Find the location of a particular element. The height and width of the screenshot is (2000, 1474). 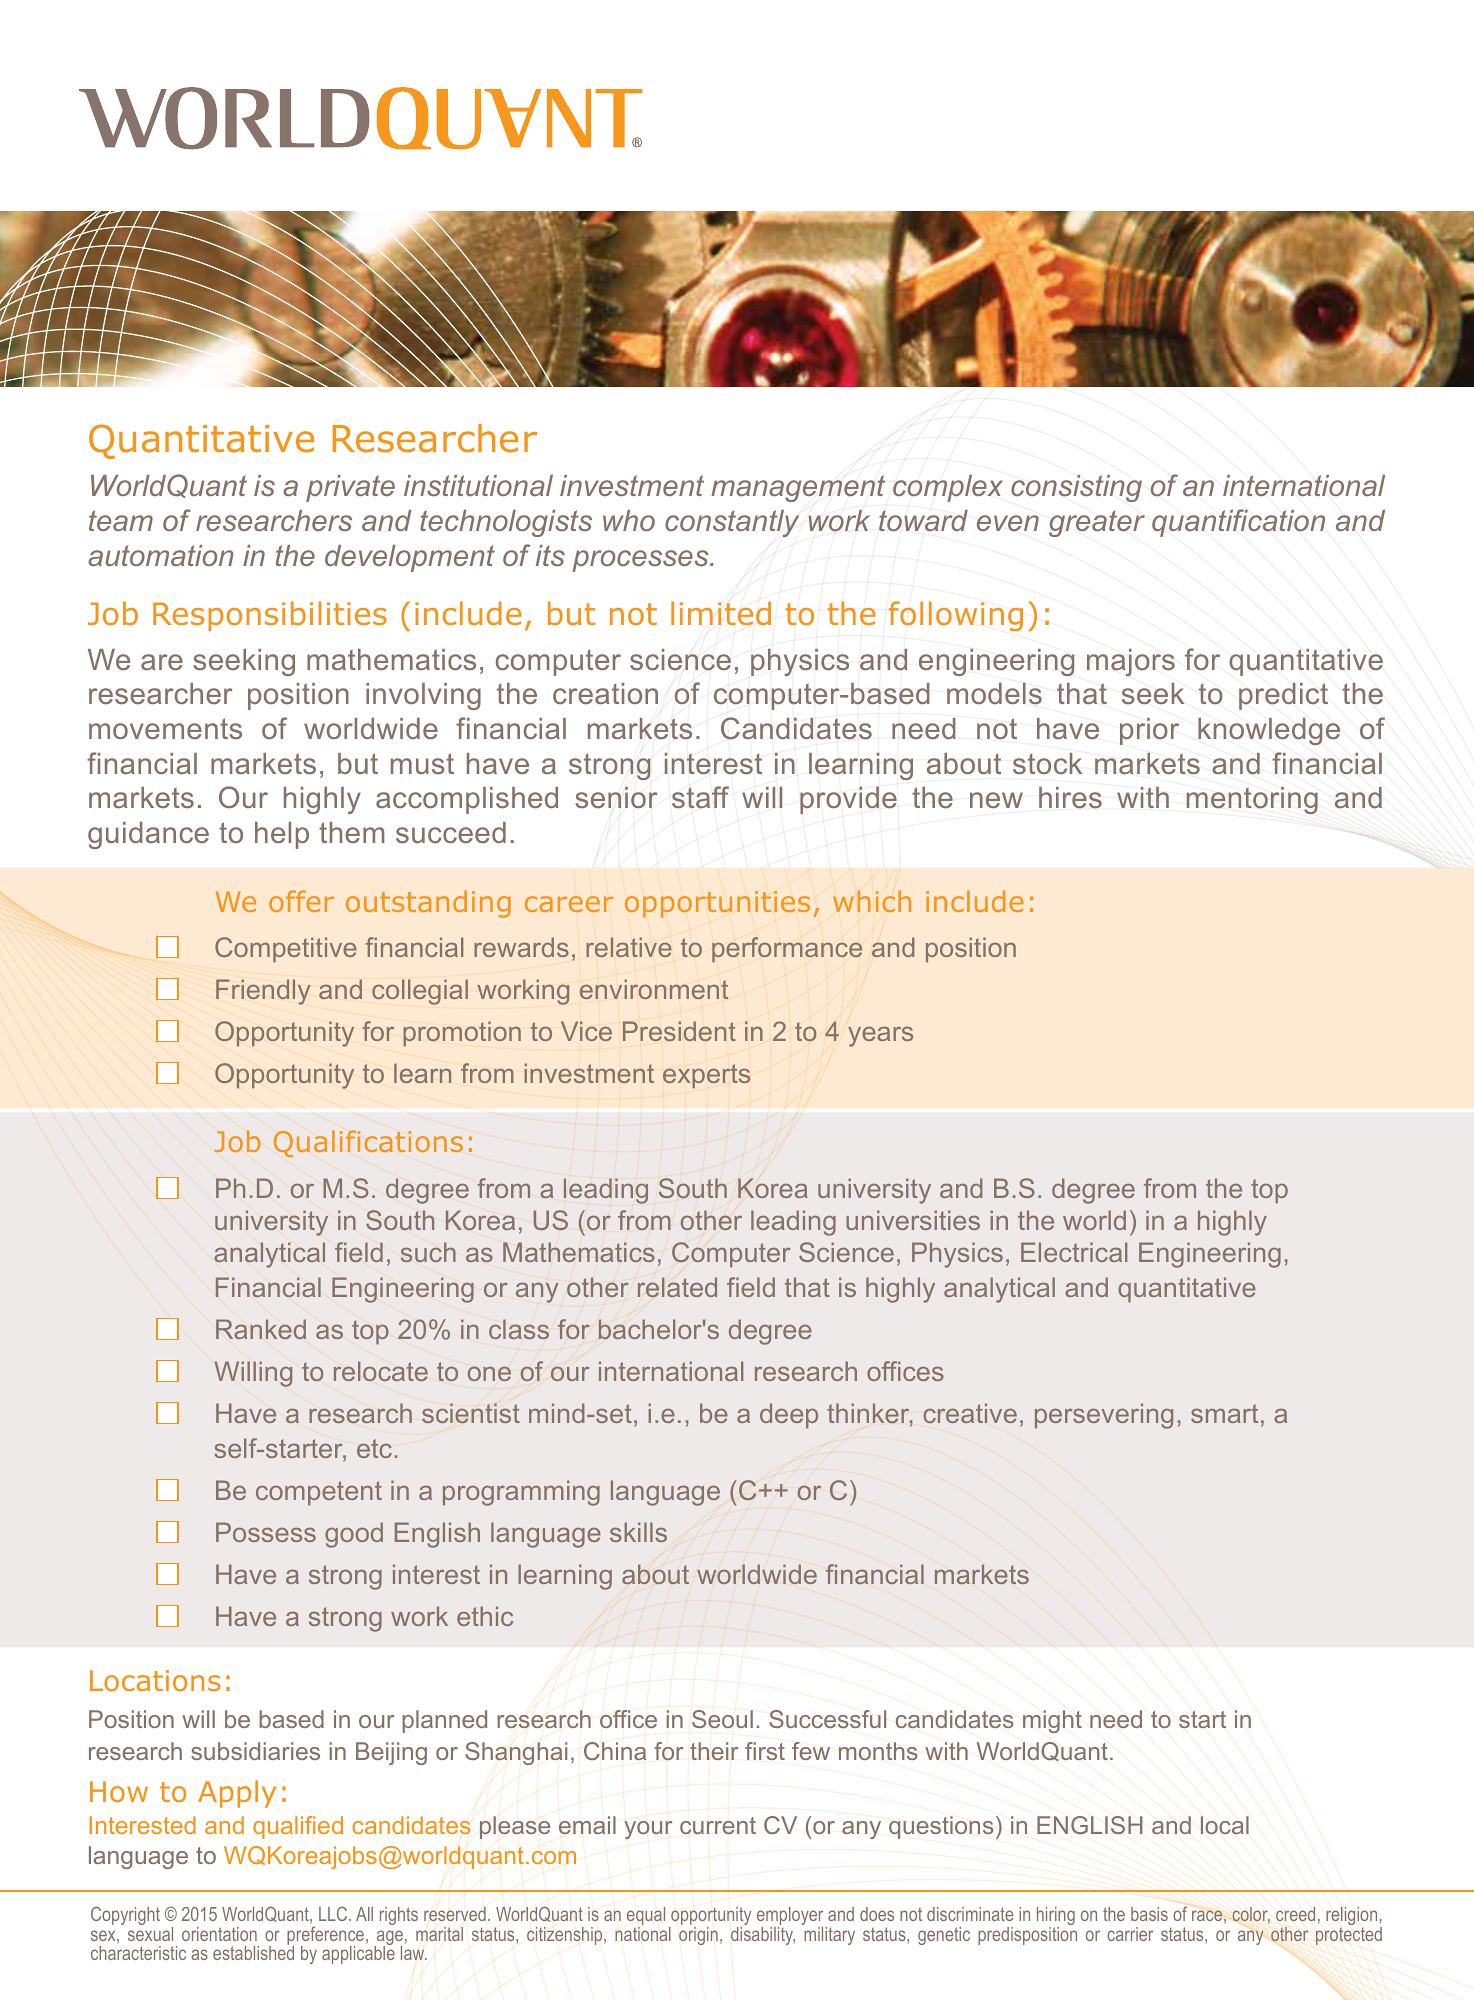

mentoring is located at coordinates (1252, 800).
